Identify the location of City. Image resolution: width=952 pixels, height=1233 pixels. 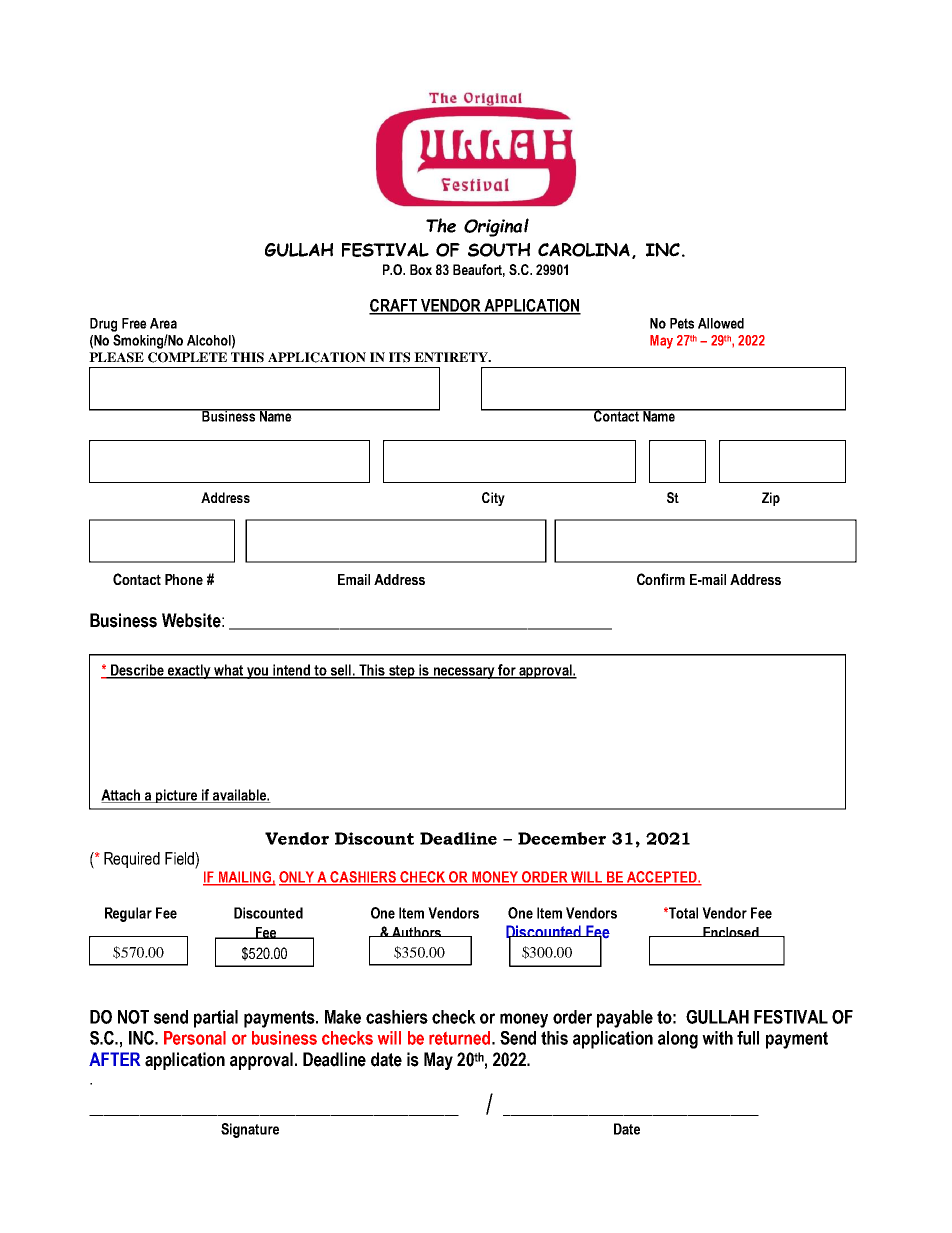
(493, 499).
